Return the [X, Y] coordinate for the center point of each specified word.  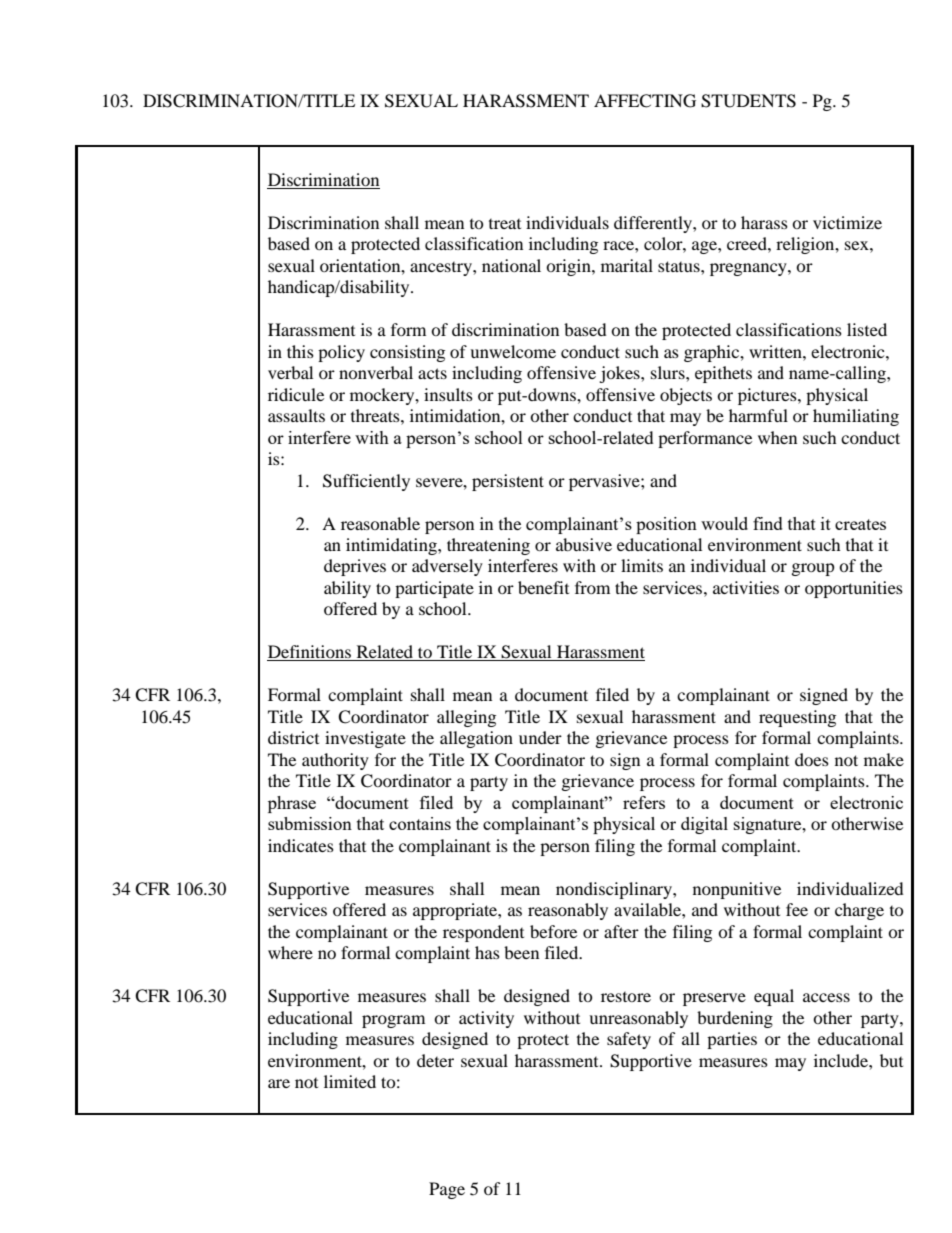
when [777, 437]
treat [505, 224]
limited [350, 1081]
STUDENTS [748, 101]
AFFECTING [645, 101]
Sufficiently [366, 482]
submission [310, 823]
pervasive [605, 482]
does [812, 759]
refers [644, 802]
